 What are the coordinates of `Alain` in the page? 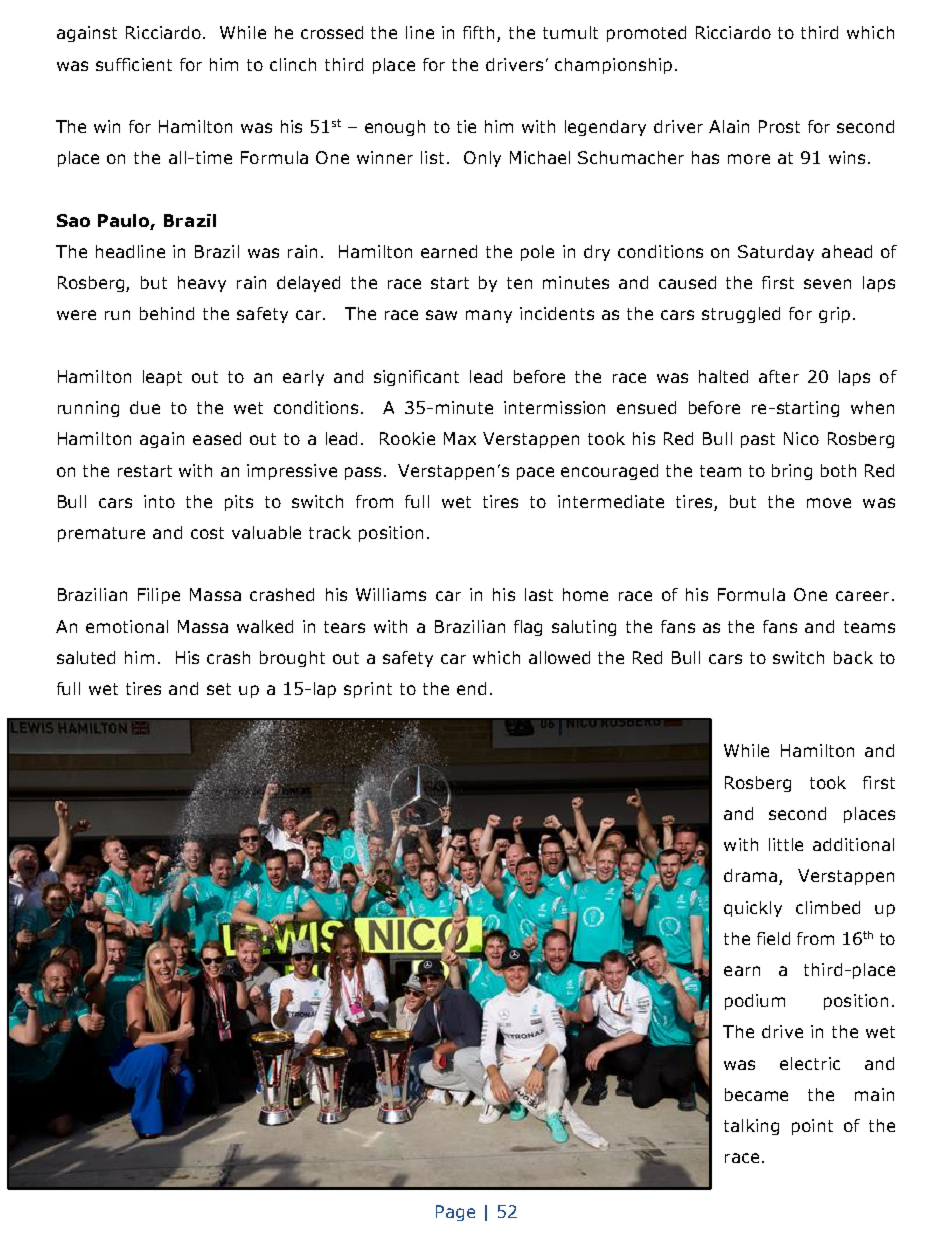 It's located at (729, 126).
